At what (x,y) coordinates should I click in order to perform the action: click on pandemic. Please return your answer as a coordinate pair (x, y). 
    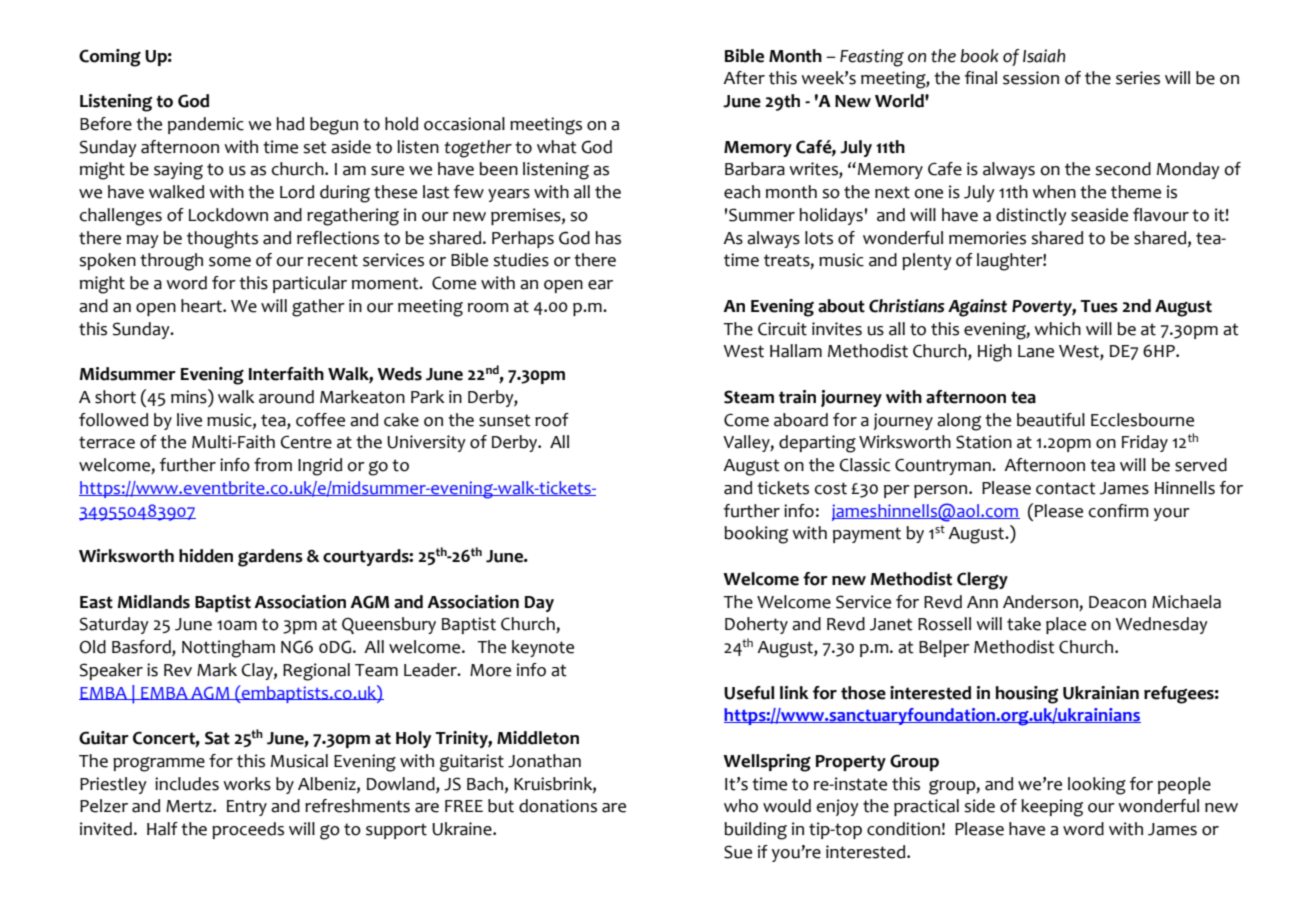
    Looking at the image, I should click on (206, 125).
